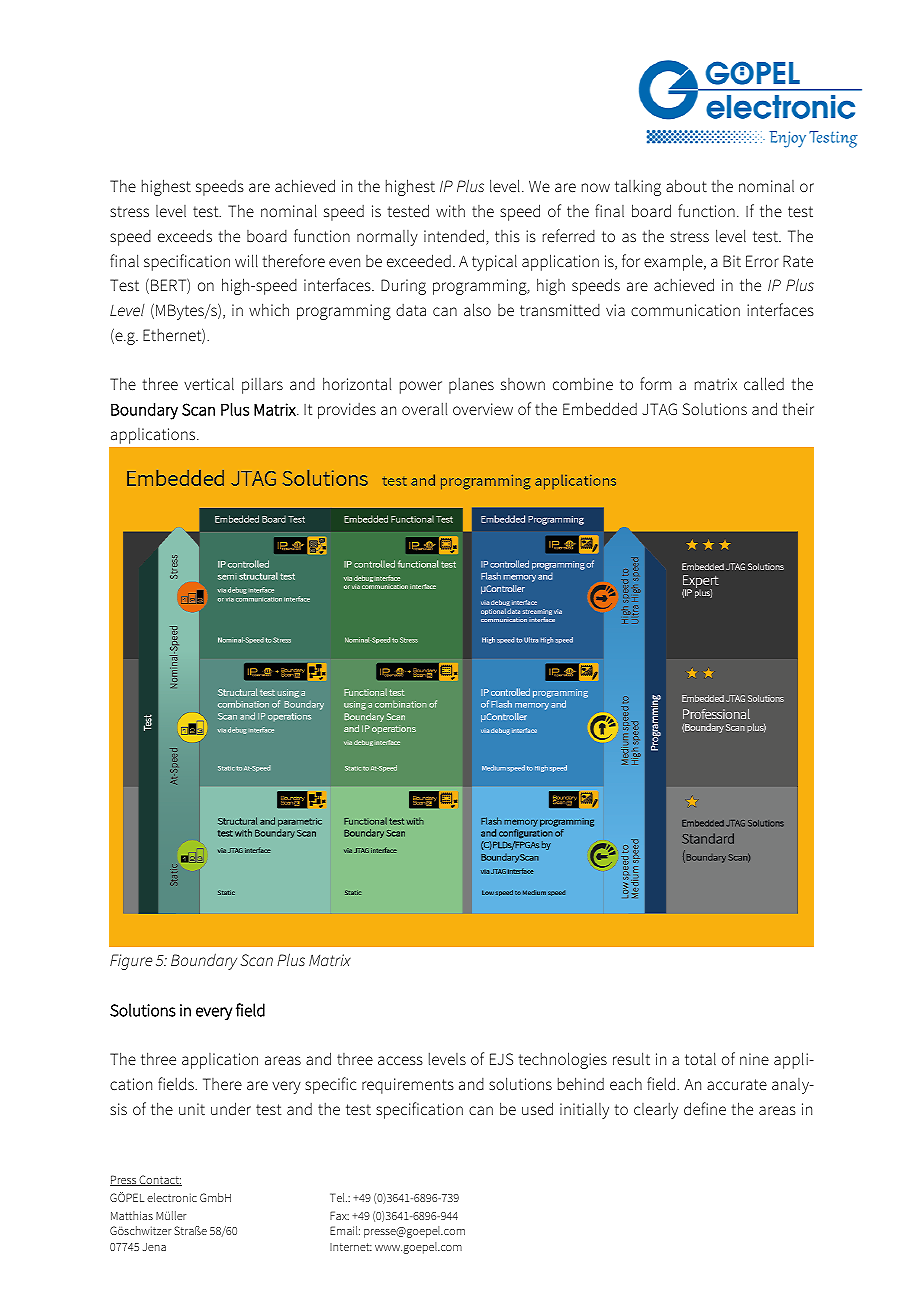 The image size is (924, 1308). I want to click on with, so click(450, 211).
